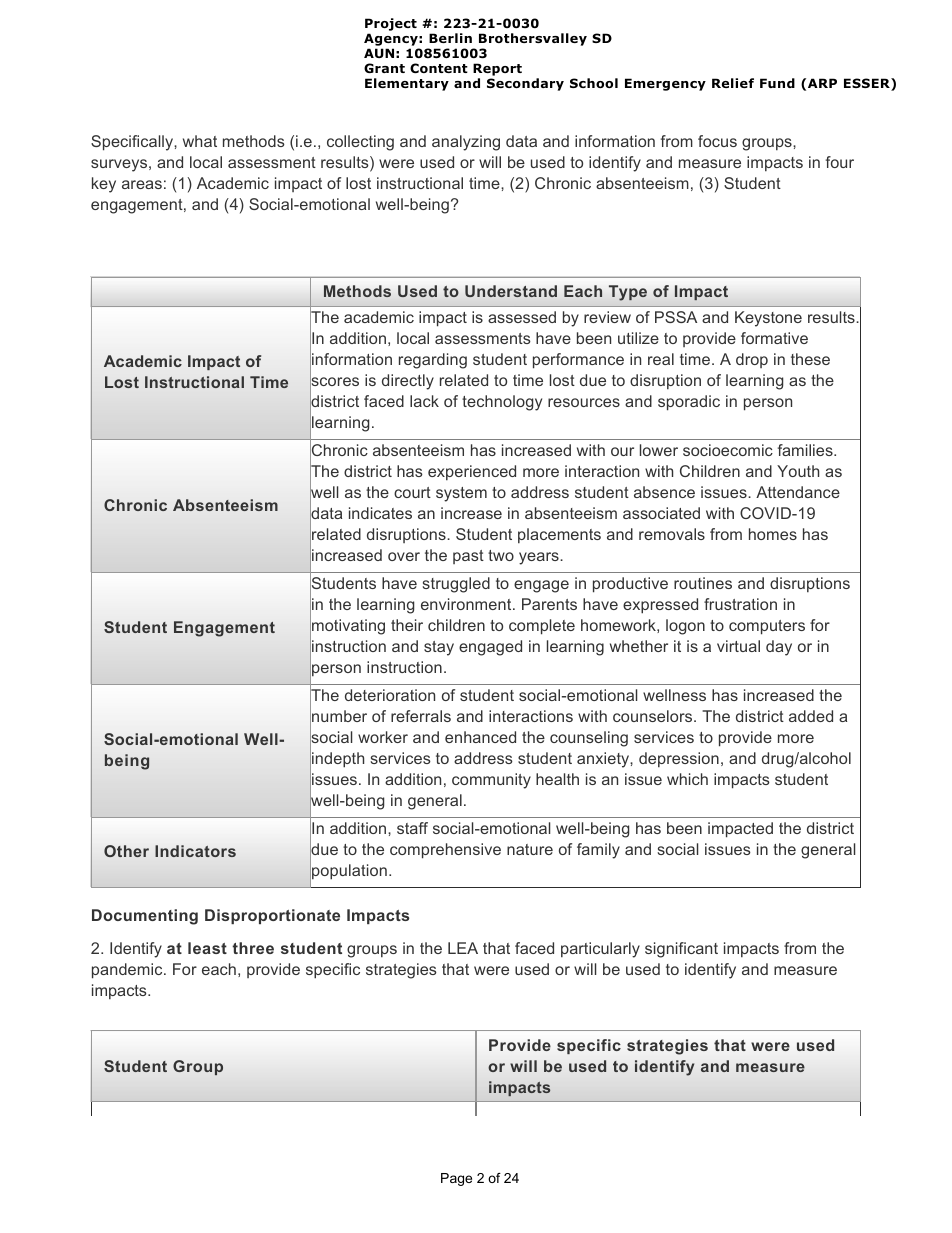 This screenshot has width=952, height=1233. I want to click on pandemic, so click(128, 971).
